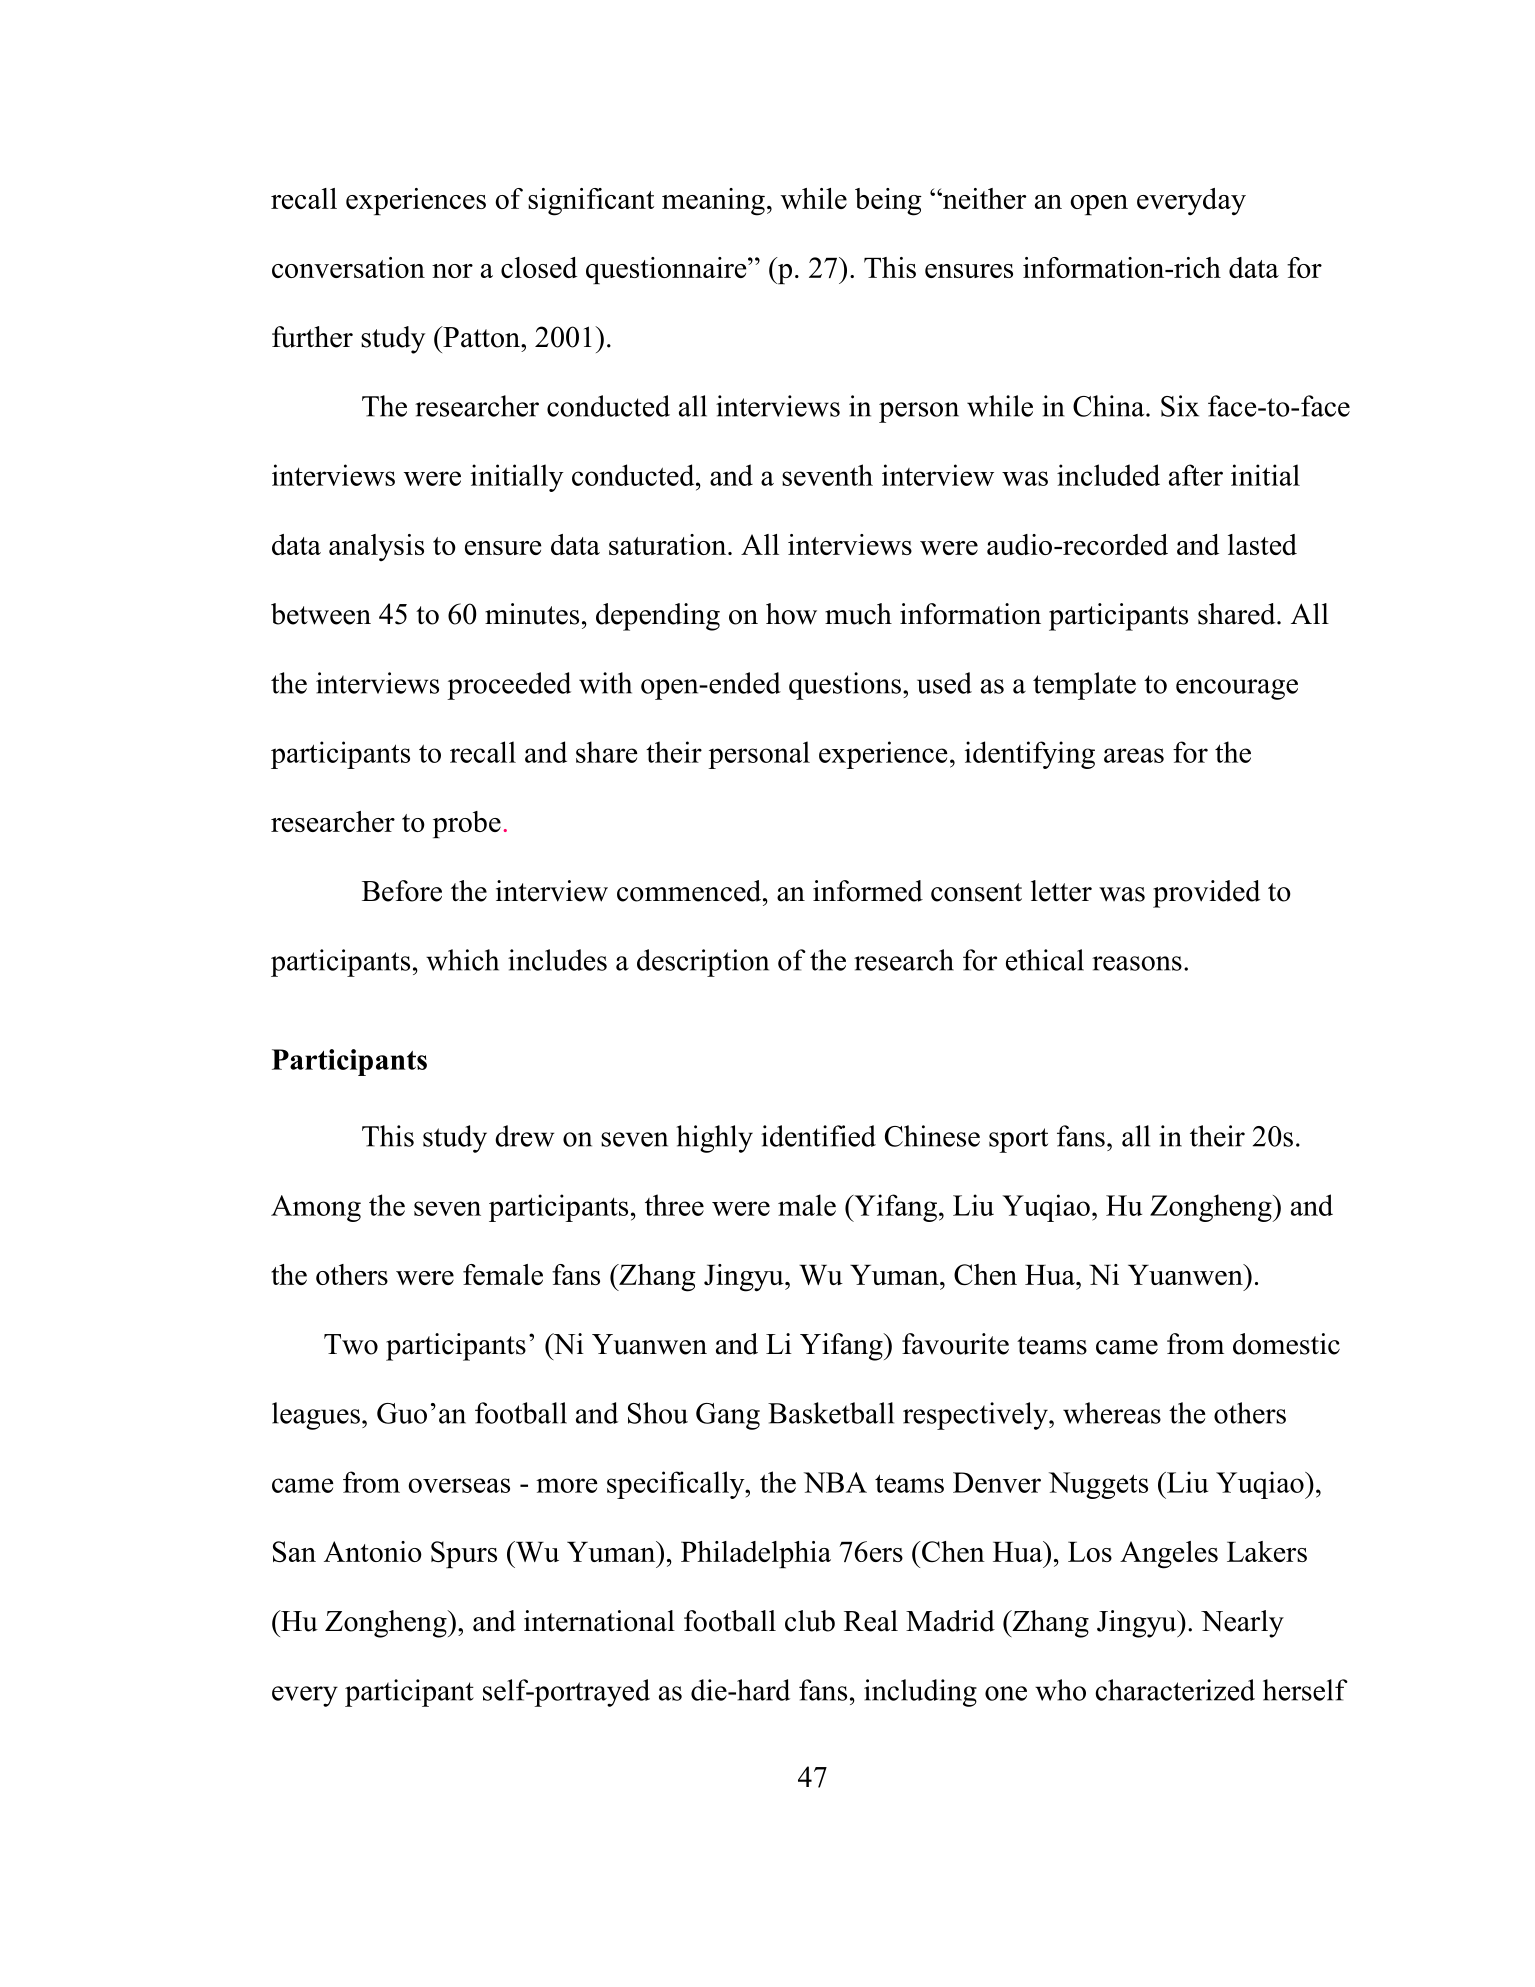  Describe the element at coordinates (452, 271) in the screenshot. I see `nor` at that location.
